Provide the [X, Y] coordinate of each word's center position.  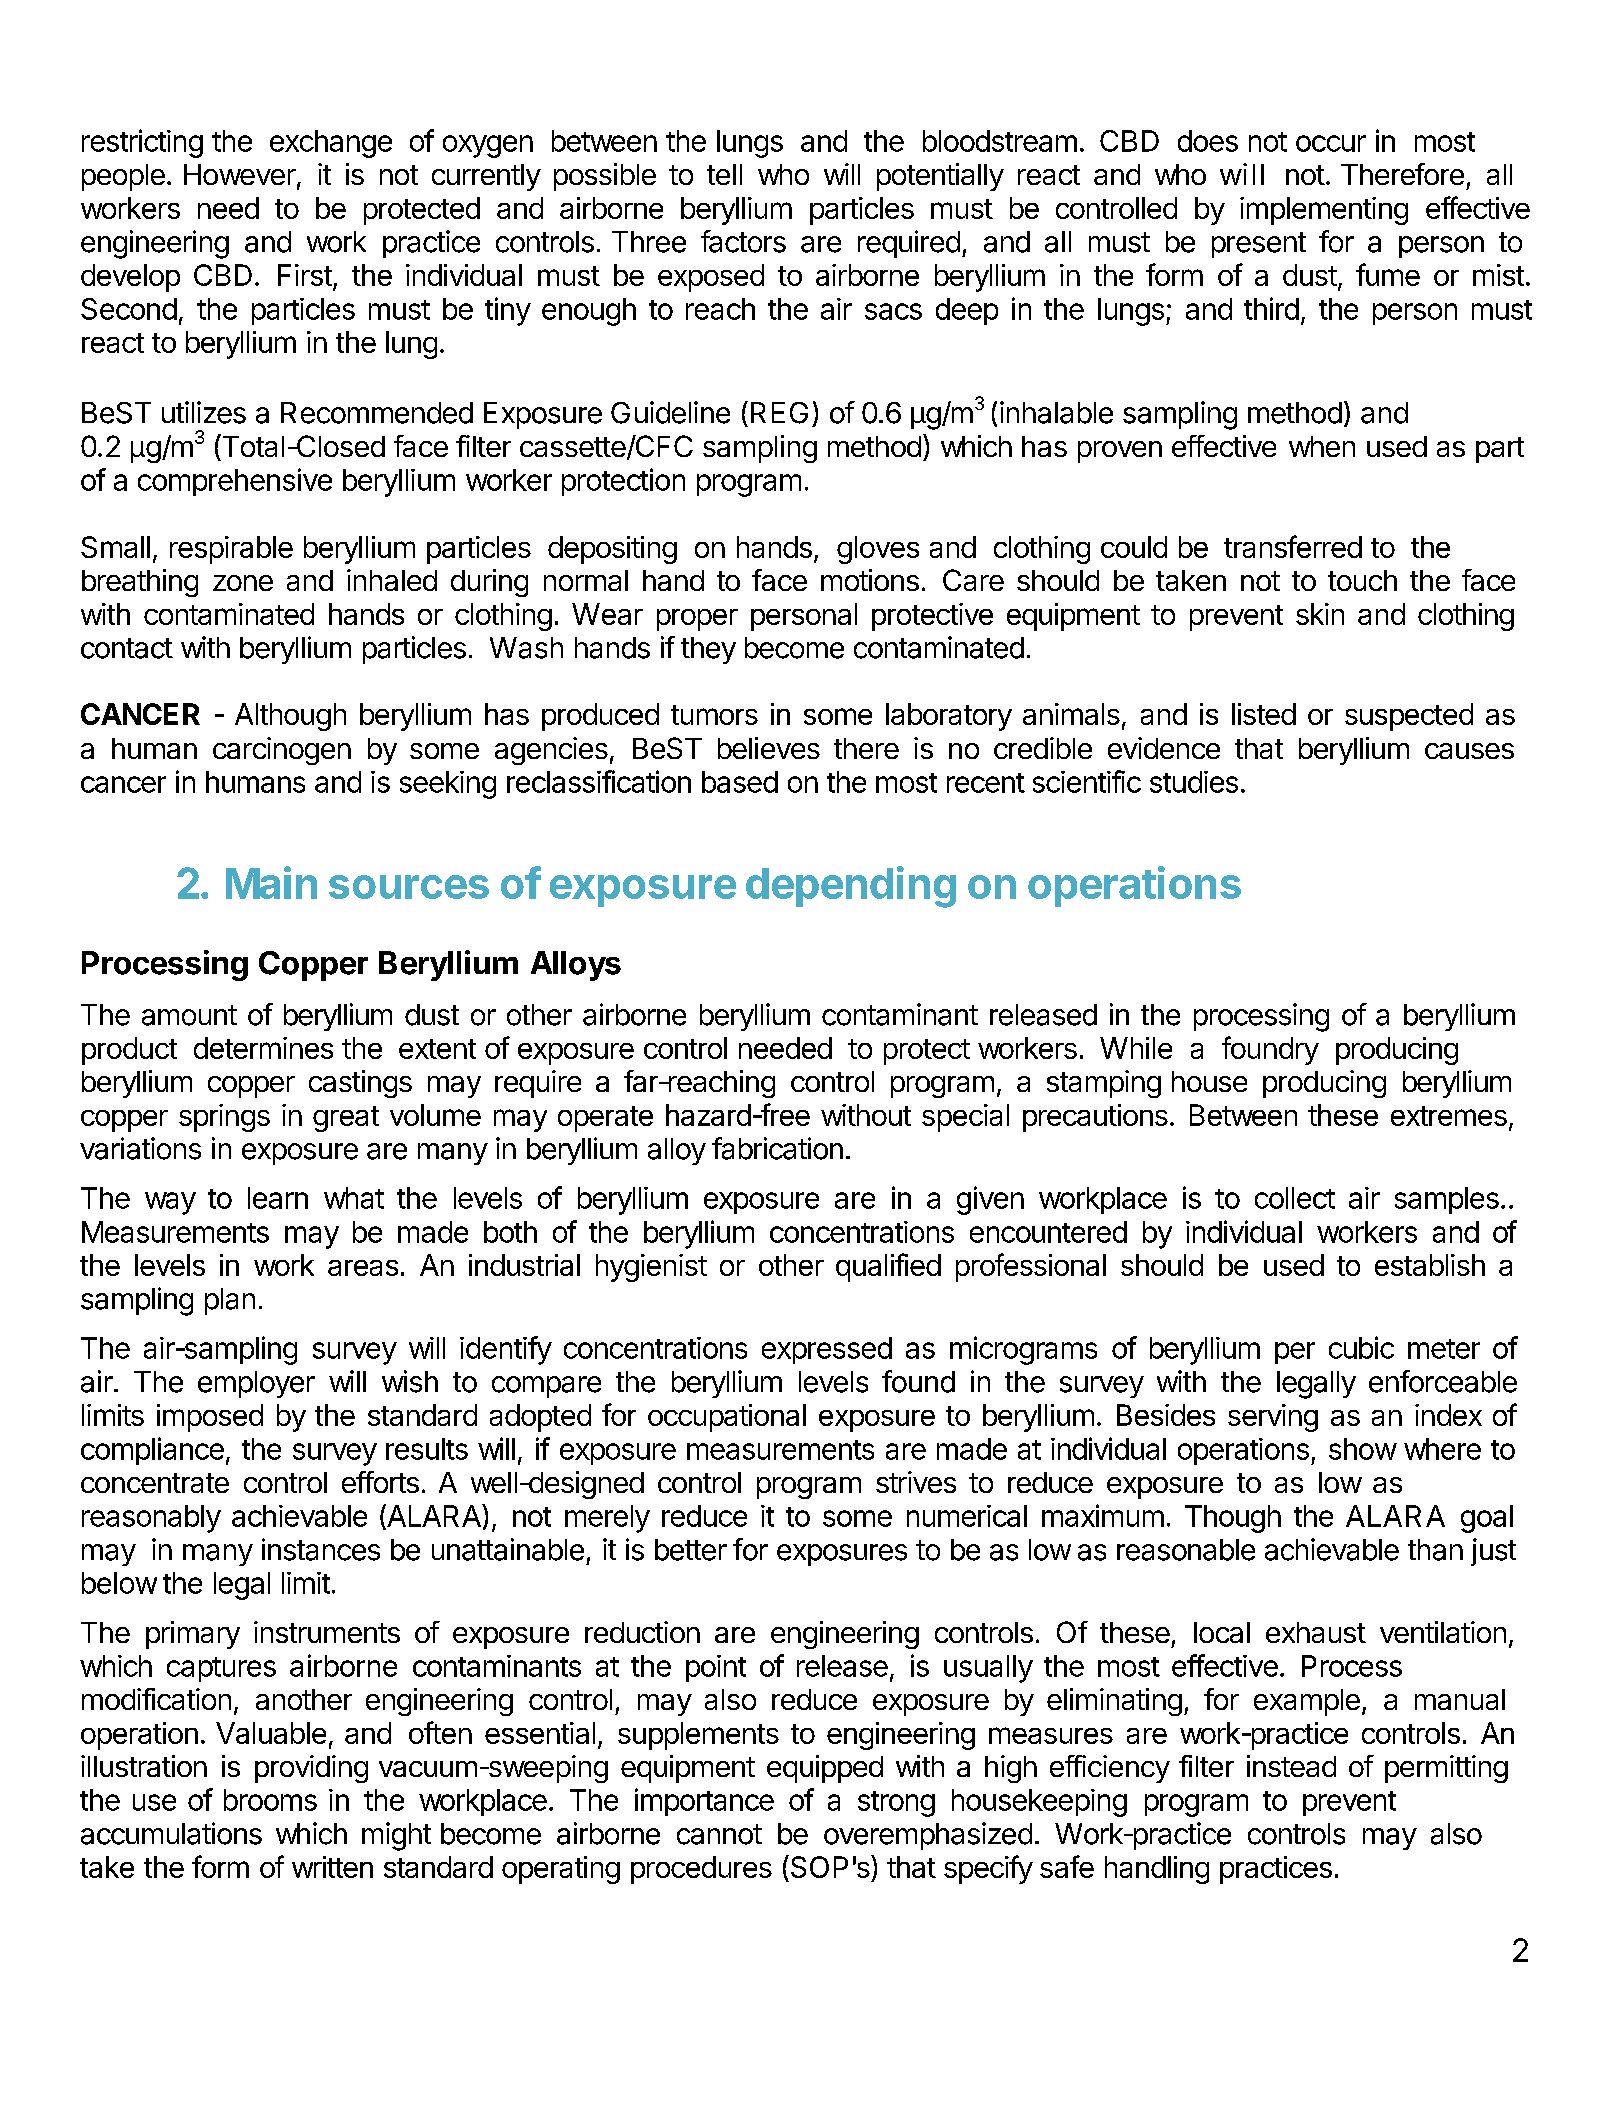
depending [851, 887]
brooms [270, 1800]
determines [263, 1048]
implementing [1324, 211]
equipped [825, 1769]
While [1136, 1048]
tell [724, 174]
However [240, 174]
